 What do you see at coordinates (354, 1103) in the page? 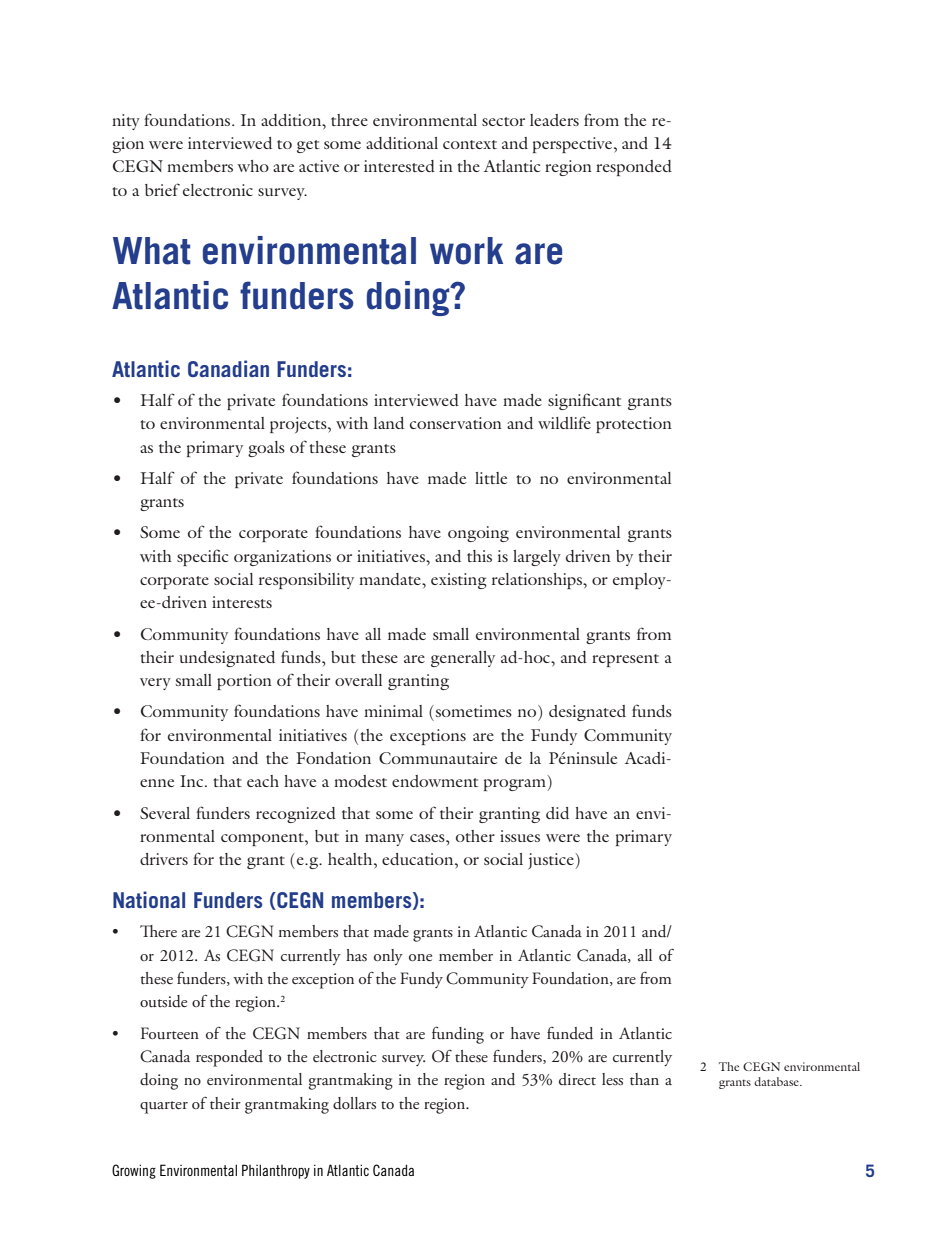
I see `dollars` at bounding box center [354, 1103].
